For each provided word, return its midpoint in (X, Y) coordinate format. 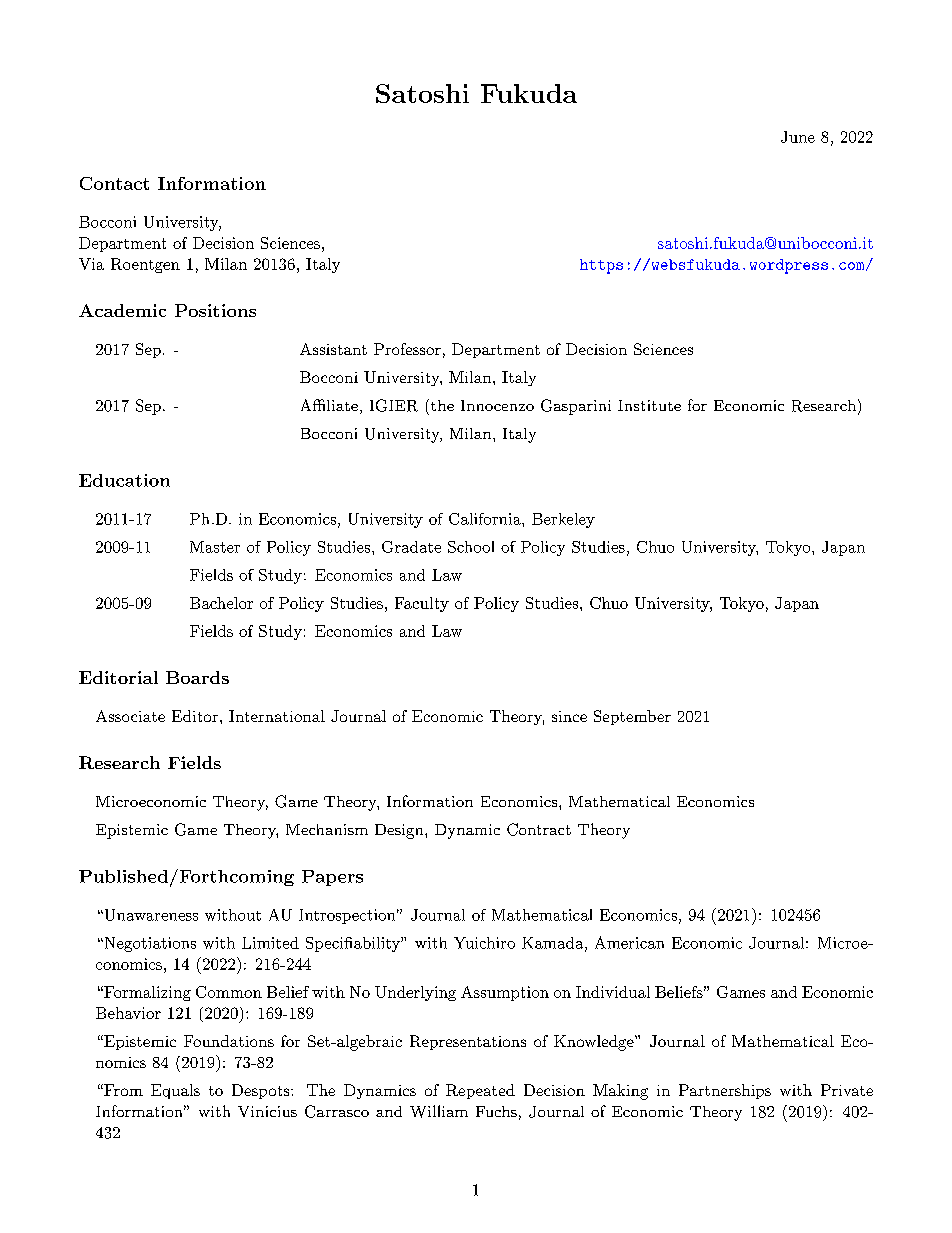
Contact (114, 183)
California (486, 519)
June (798, 137)
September (632, 717)
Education (124, 480)
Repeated (480, 1091)
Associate (130, 716)
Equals (175, 1091)
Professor (407, 349)
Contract (539, 829)
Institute (649, 405)
